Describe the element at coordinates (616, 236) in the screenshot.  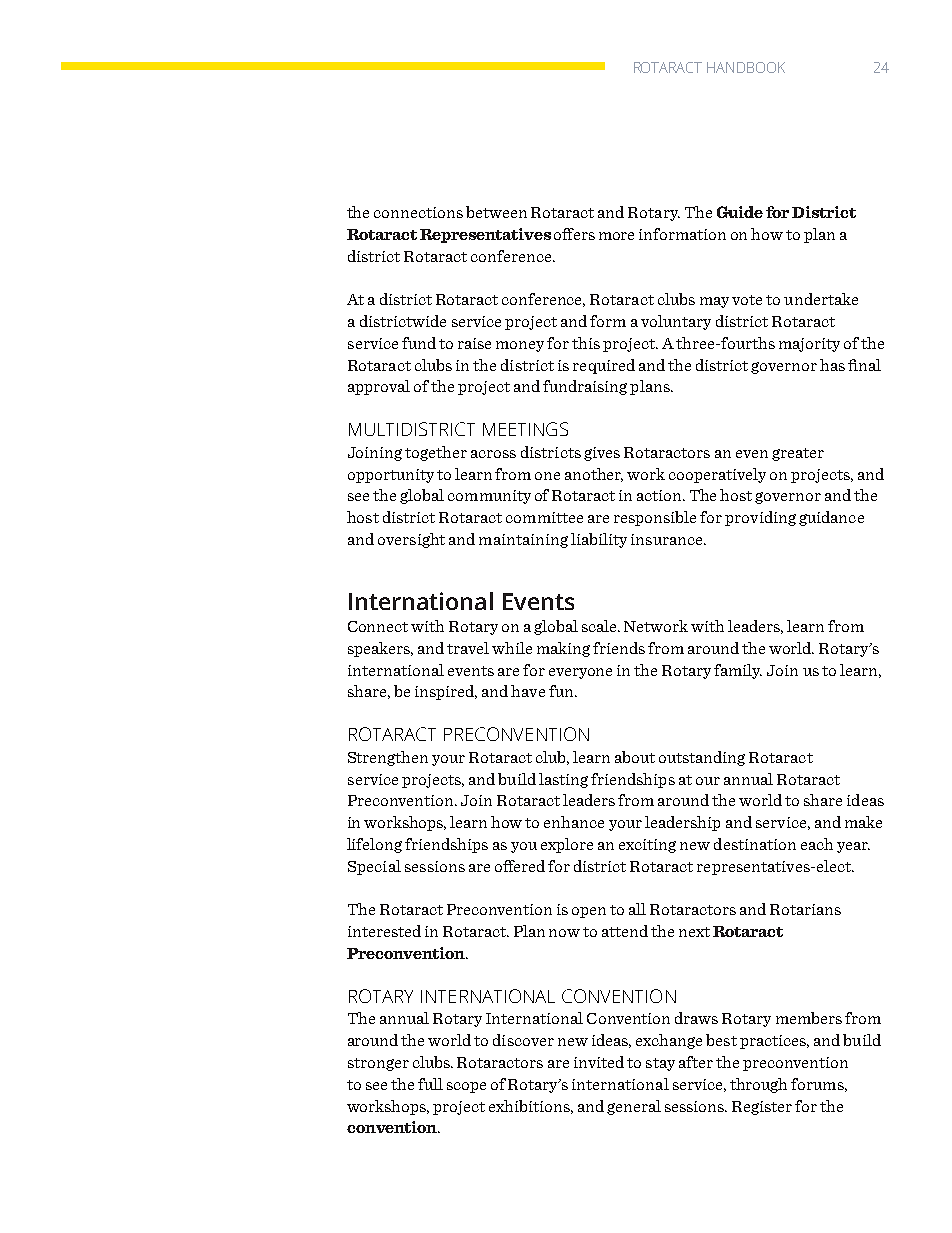
I see `more` at that location.
